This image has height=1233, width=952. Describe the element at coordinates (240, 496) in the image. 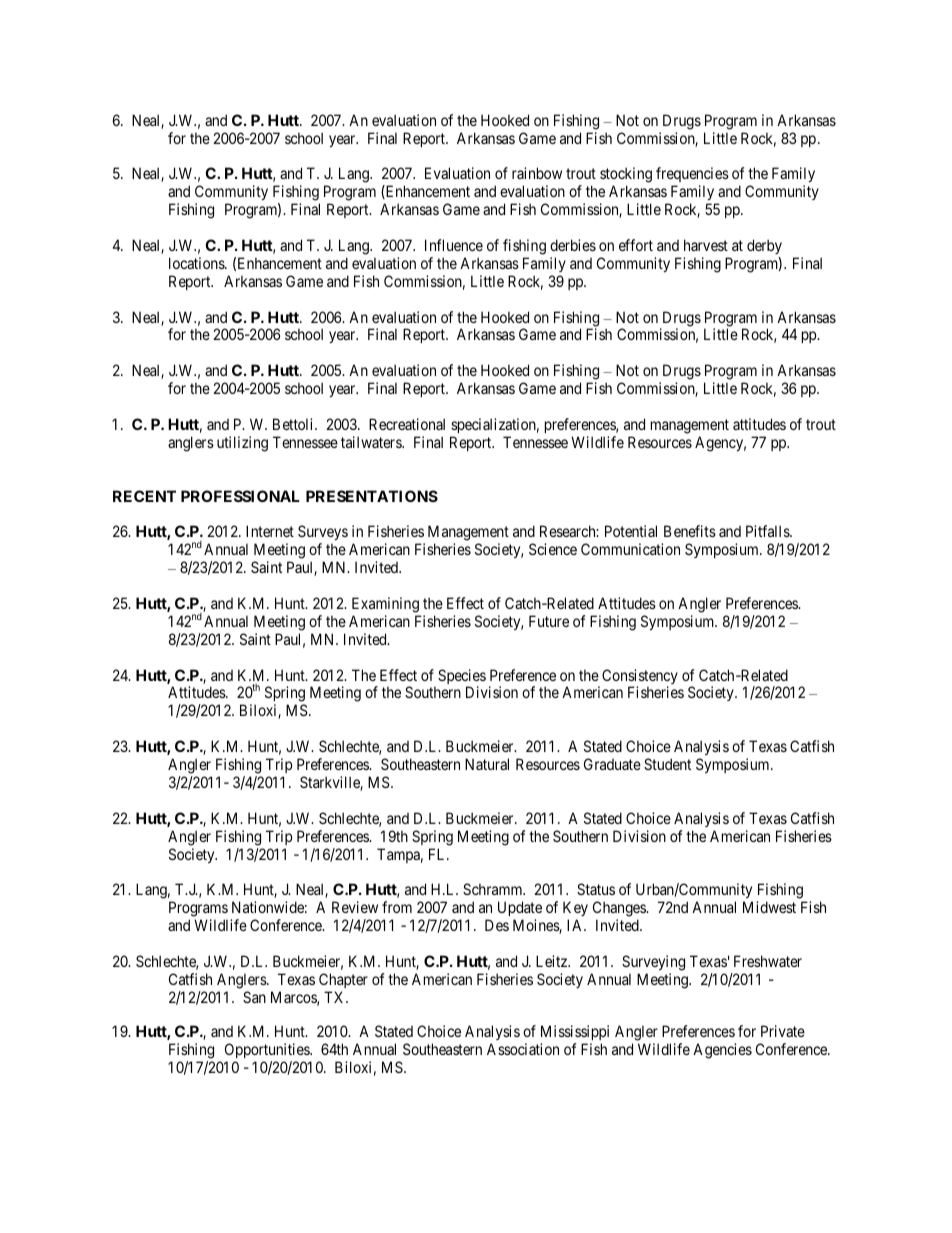

I see `PROFESSIONAL` at that location.
